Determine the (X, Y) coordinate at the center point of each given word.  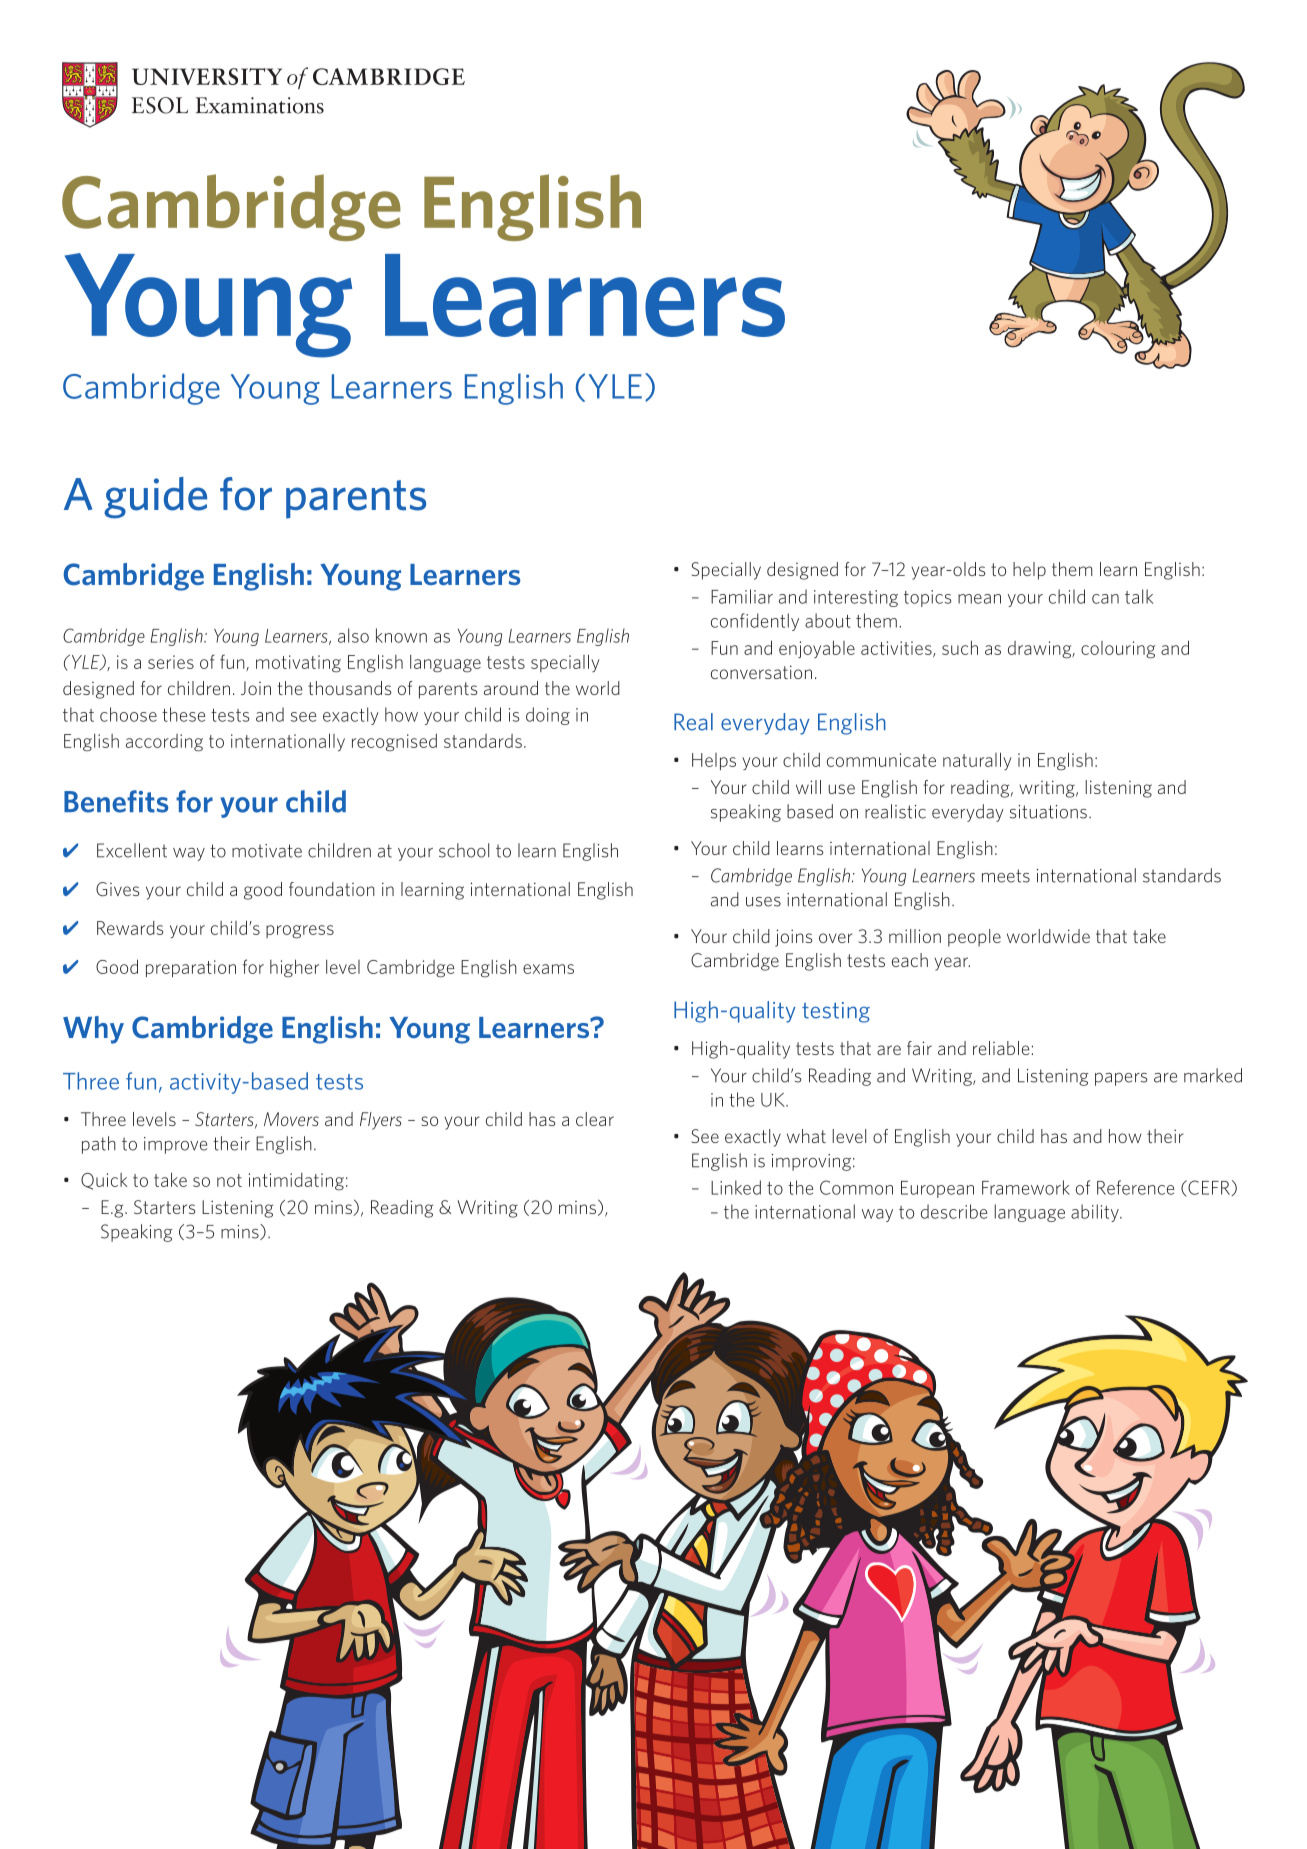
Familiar (742, 596)
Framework (1026, 1187)
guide (155, 498)
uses (763, 902)
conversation (761, 672)
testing (836, 1012)
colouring (1118, 650)
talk (1139, 596)
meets (1006, 876)
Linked (736, 1187)
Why (93, 1030)
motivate (267, 851)
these (183, 714)
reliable (1001, 1048)
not (229, 1180)
